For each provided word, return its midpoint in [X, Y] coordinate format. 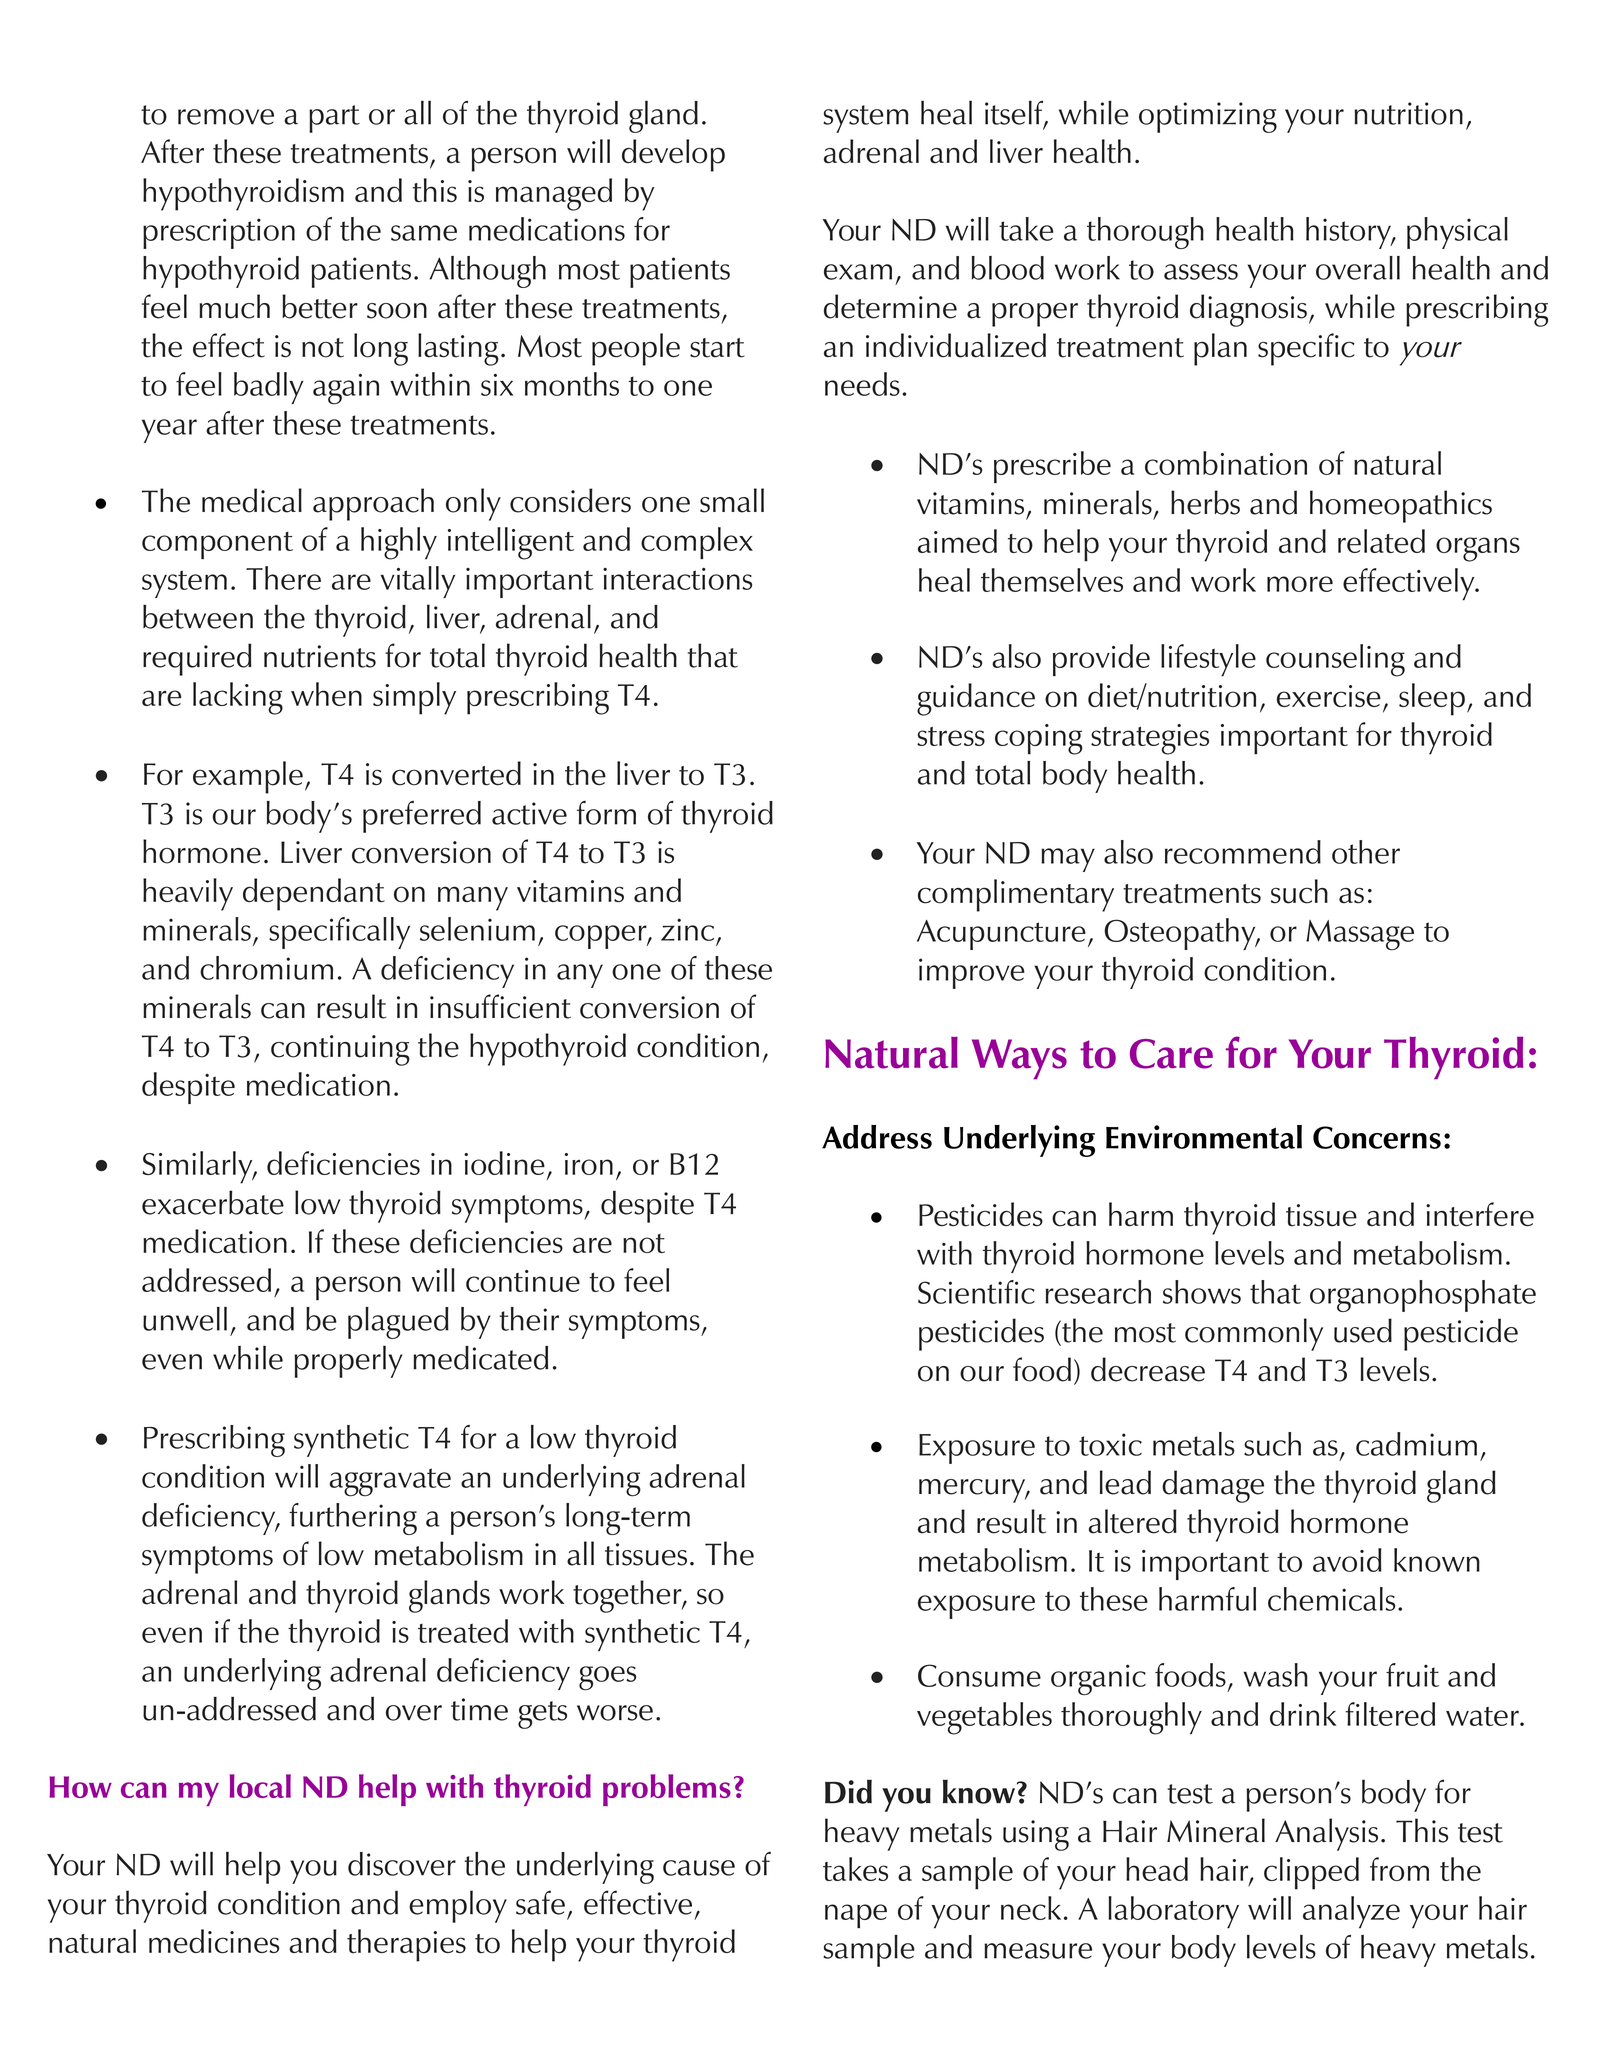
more [1300, 584]
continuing [340, 1050]
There [283, 578]
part [334, 119]
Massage [1360, 935]
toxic [1110, 1444]
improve [972, 973]
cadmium [1416, 1444]
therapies [406, 1945]
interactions [677, 579]
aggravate [390, 1482]
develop [673, 155]
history [1349, 233]
